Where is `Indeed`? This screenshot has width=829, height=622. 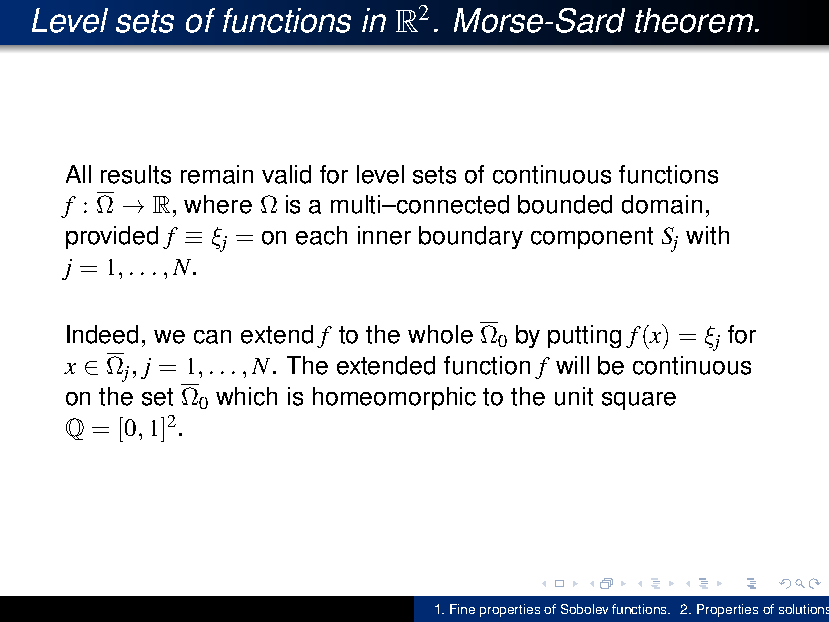 Indeed is located at coordinates (102, 334).
